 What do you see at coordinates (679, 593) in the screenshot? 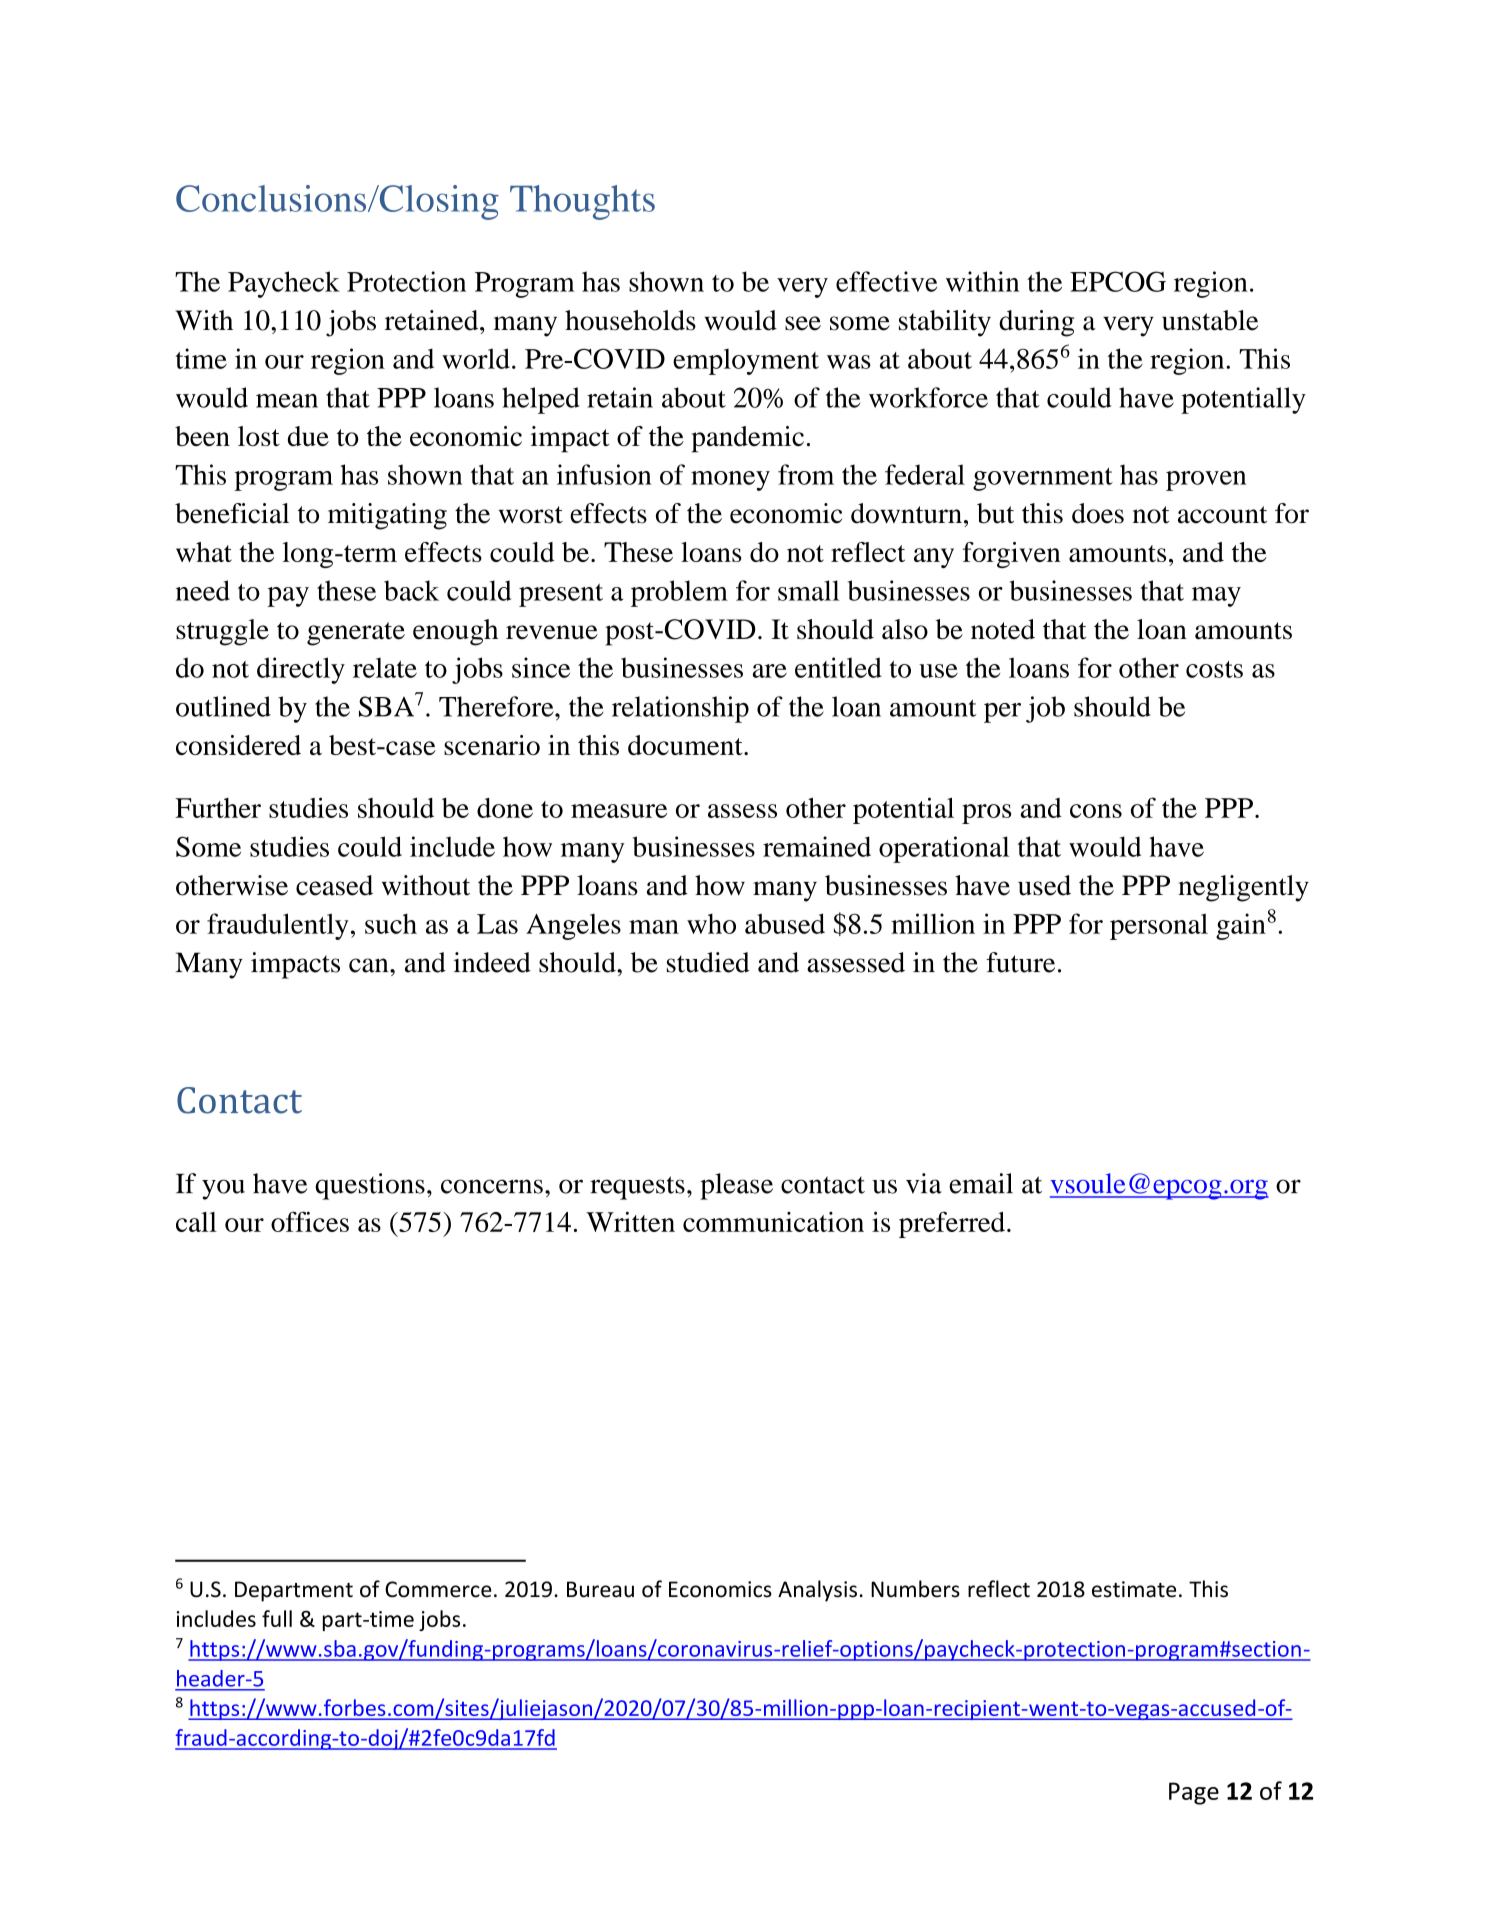
I see `problem` at bounding box center [679, 593].
